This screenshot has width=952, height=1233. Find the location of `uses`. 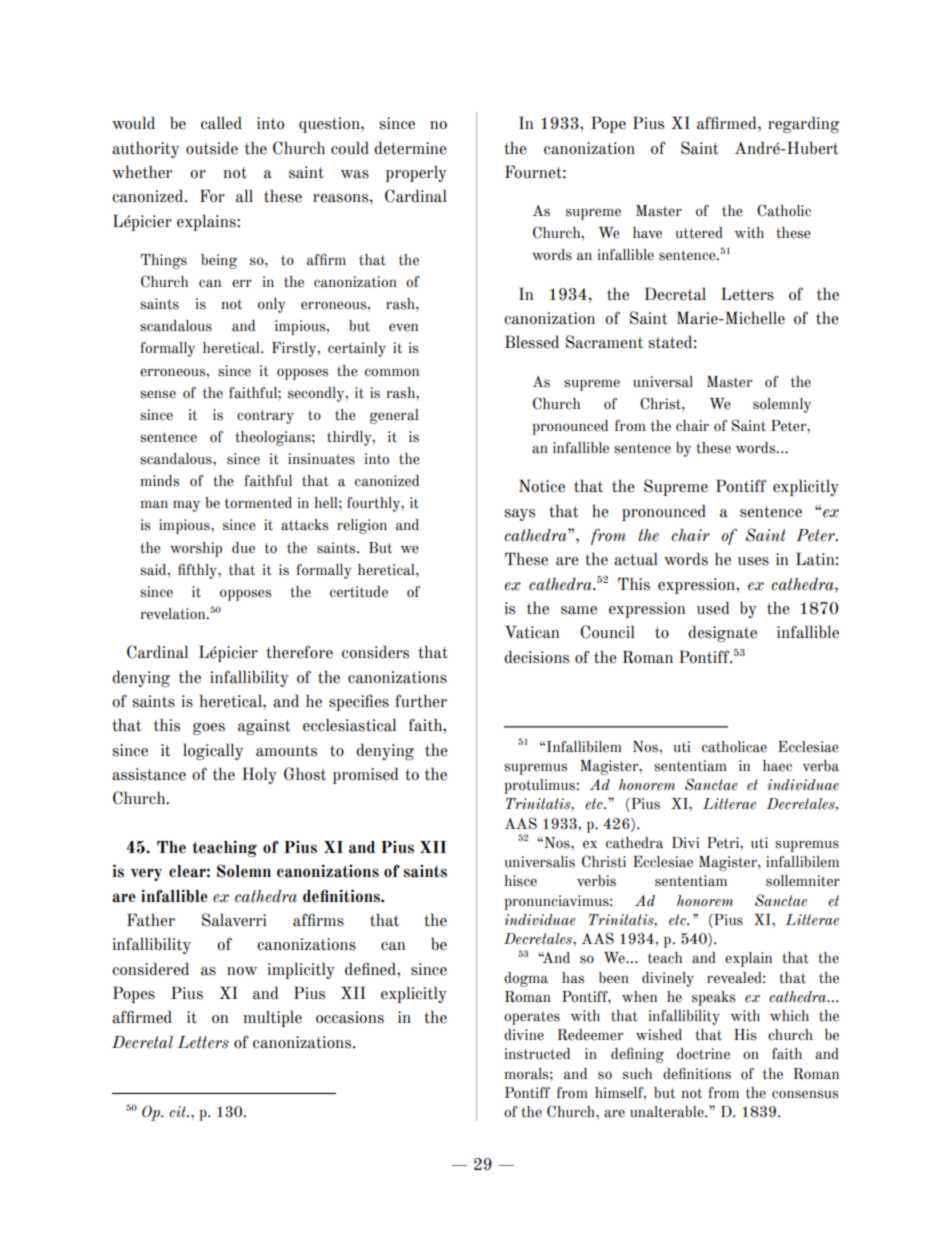

uses is located at coordinates (753, 561).
